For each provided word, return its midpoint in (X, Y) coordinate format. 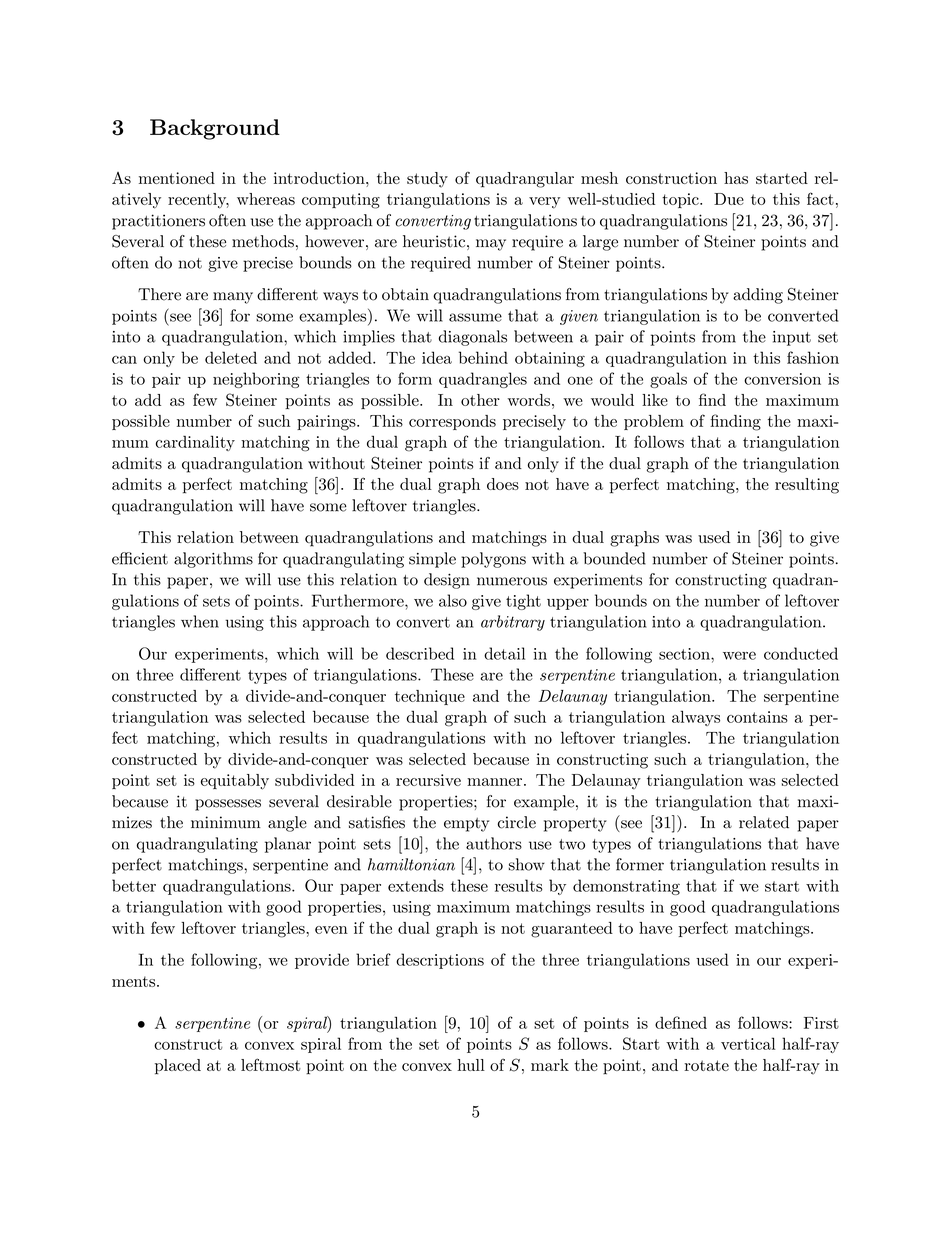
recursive (428, 780)
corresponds (452, 422)
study (427, 180)
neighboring (256, 380)
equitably (235, 782)
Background (215, 129)
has (736, 178)
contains (757, 717)
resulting (807, 486)
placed (178, 1067)
